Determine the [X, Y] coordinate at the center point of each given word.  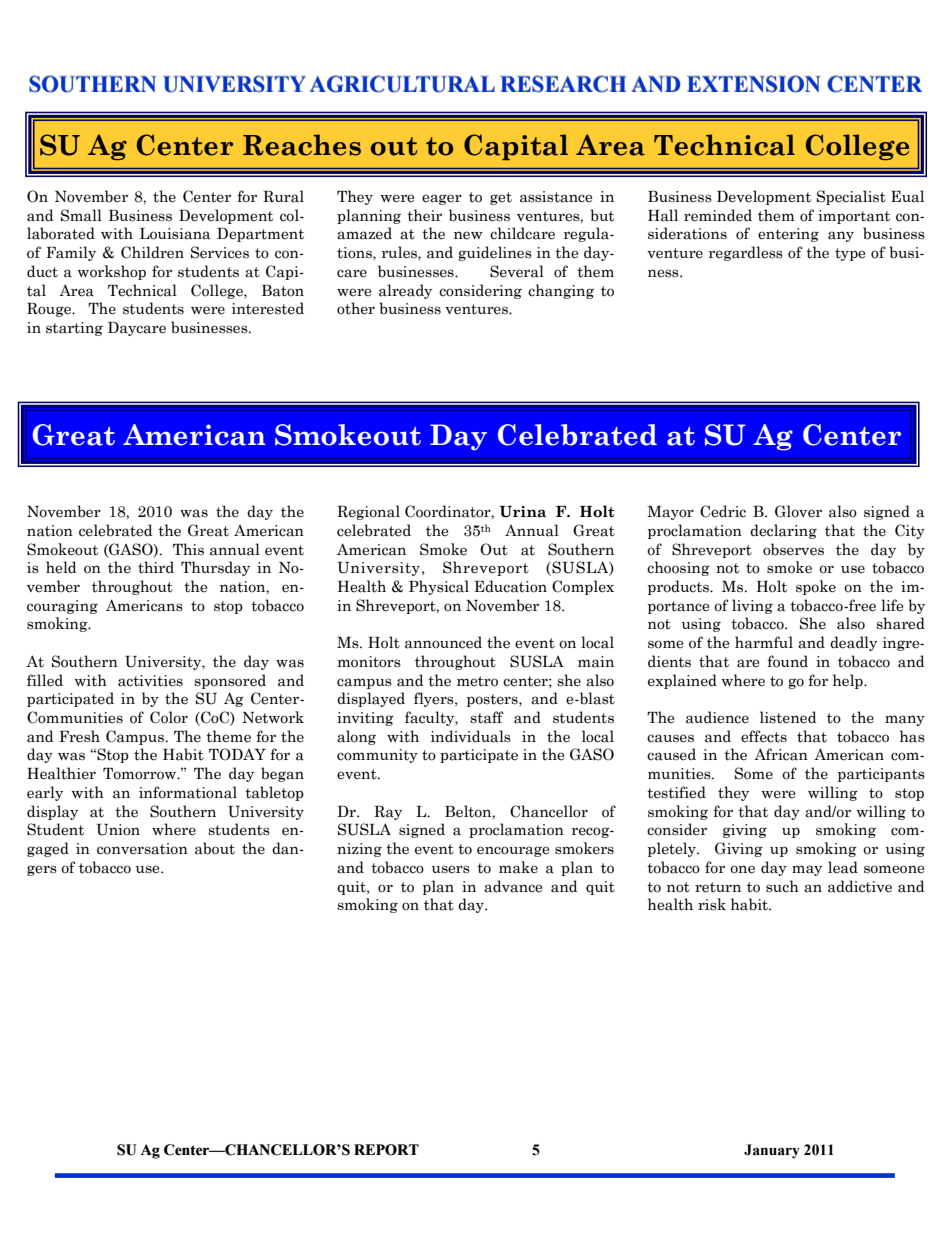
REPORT [386, 1150]
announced [443, 642]
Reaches [302, 145]
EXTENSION [753, 84]
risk [712, 904]
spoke [816, 587]
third [156, 567]
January [772, 1151]
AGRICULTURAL [402, 84]
